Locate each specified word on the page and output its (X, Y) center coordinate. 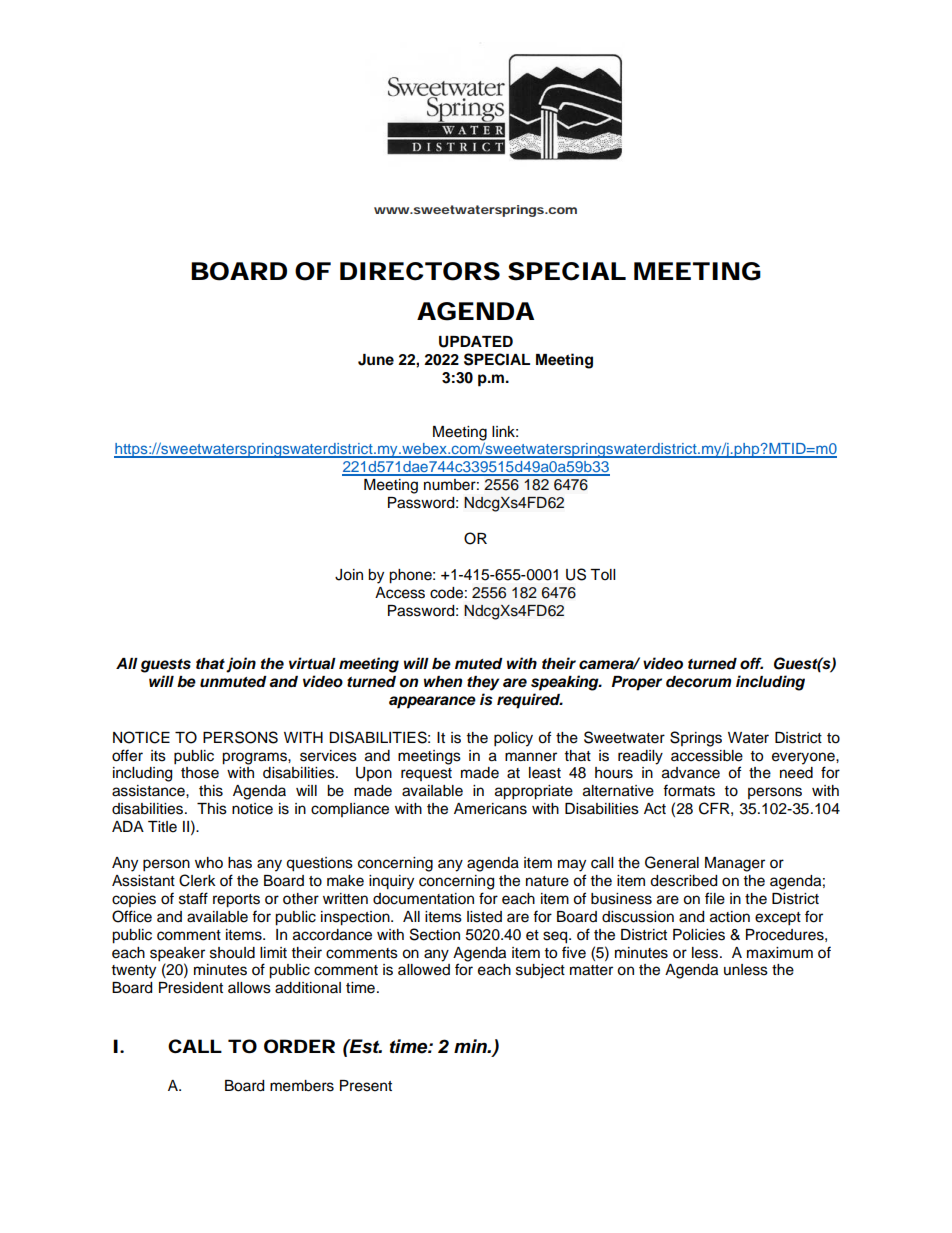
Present (366, 1086)
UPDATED (476, 342)
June (376, 360)
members (302, 1086)
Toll (602, 575)
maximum (780, 953)
